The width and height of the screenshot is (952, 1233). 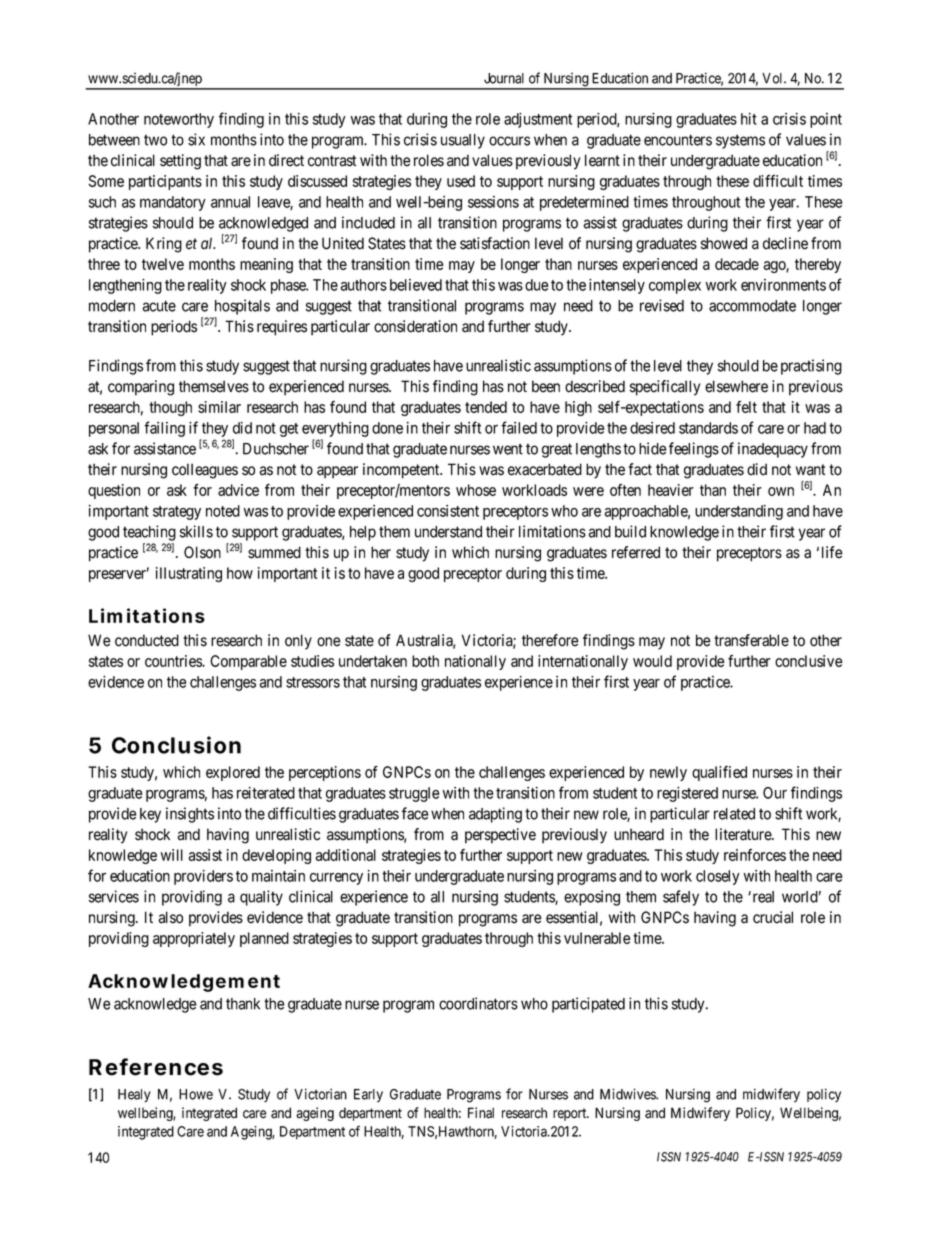 What do you see at coordinates (189, 574) in the screenshot?
I see `illustrating` at bounding box center [189, 574].
